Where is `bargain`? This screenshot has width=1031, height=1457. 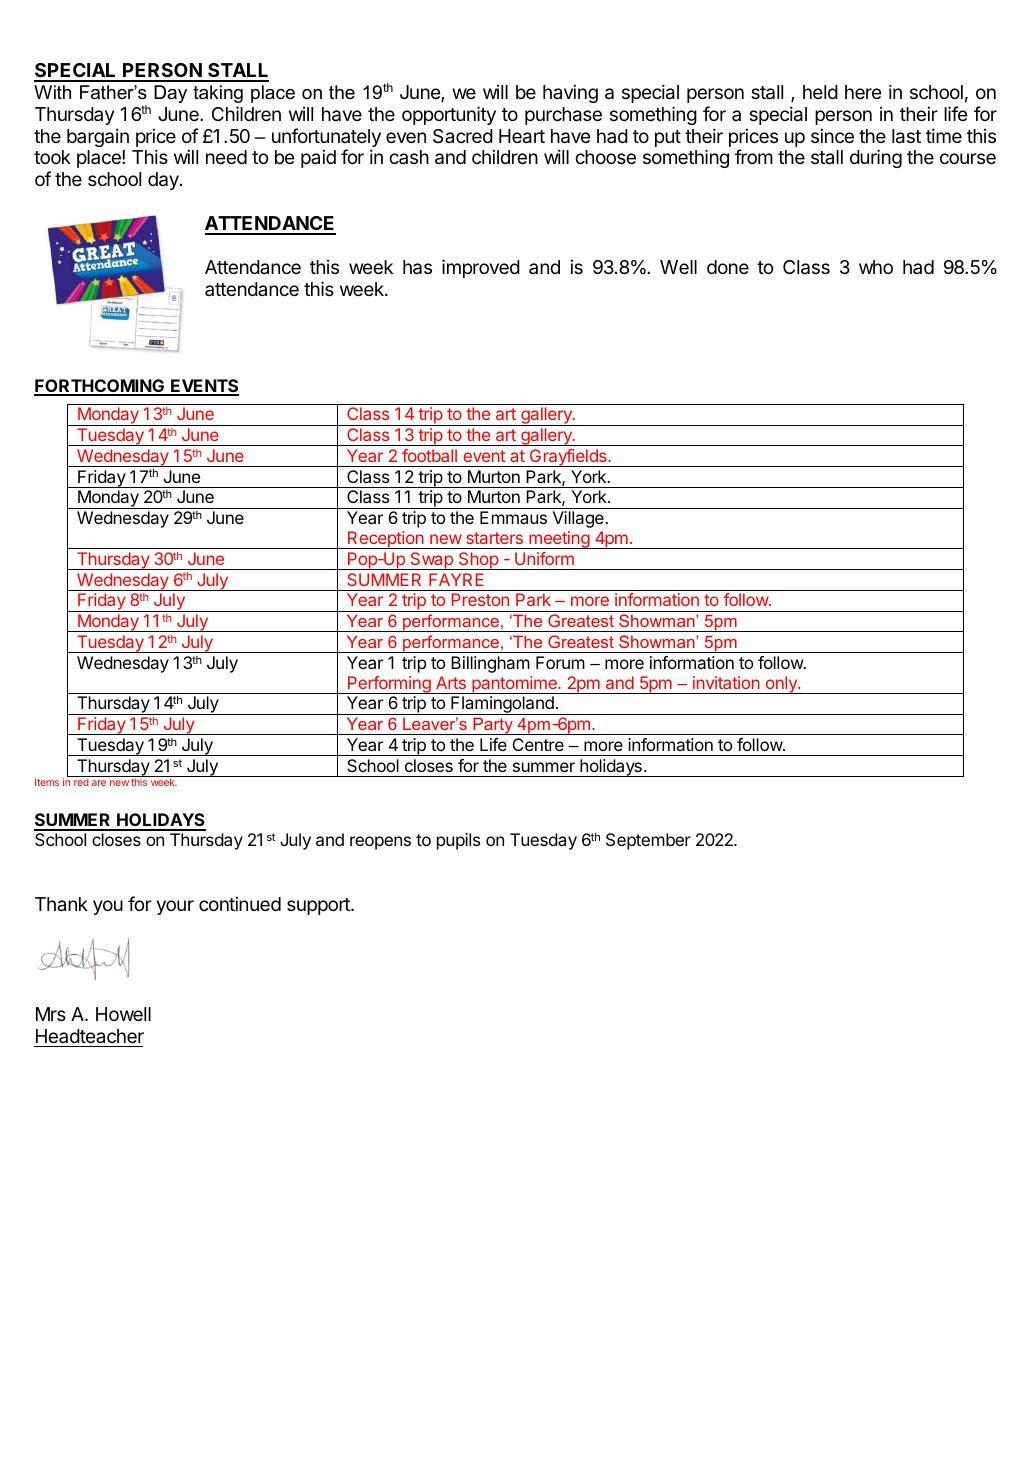
bargain is located at coordinates (98, 138).
